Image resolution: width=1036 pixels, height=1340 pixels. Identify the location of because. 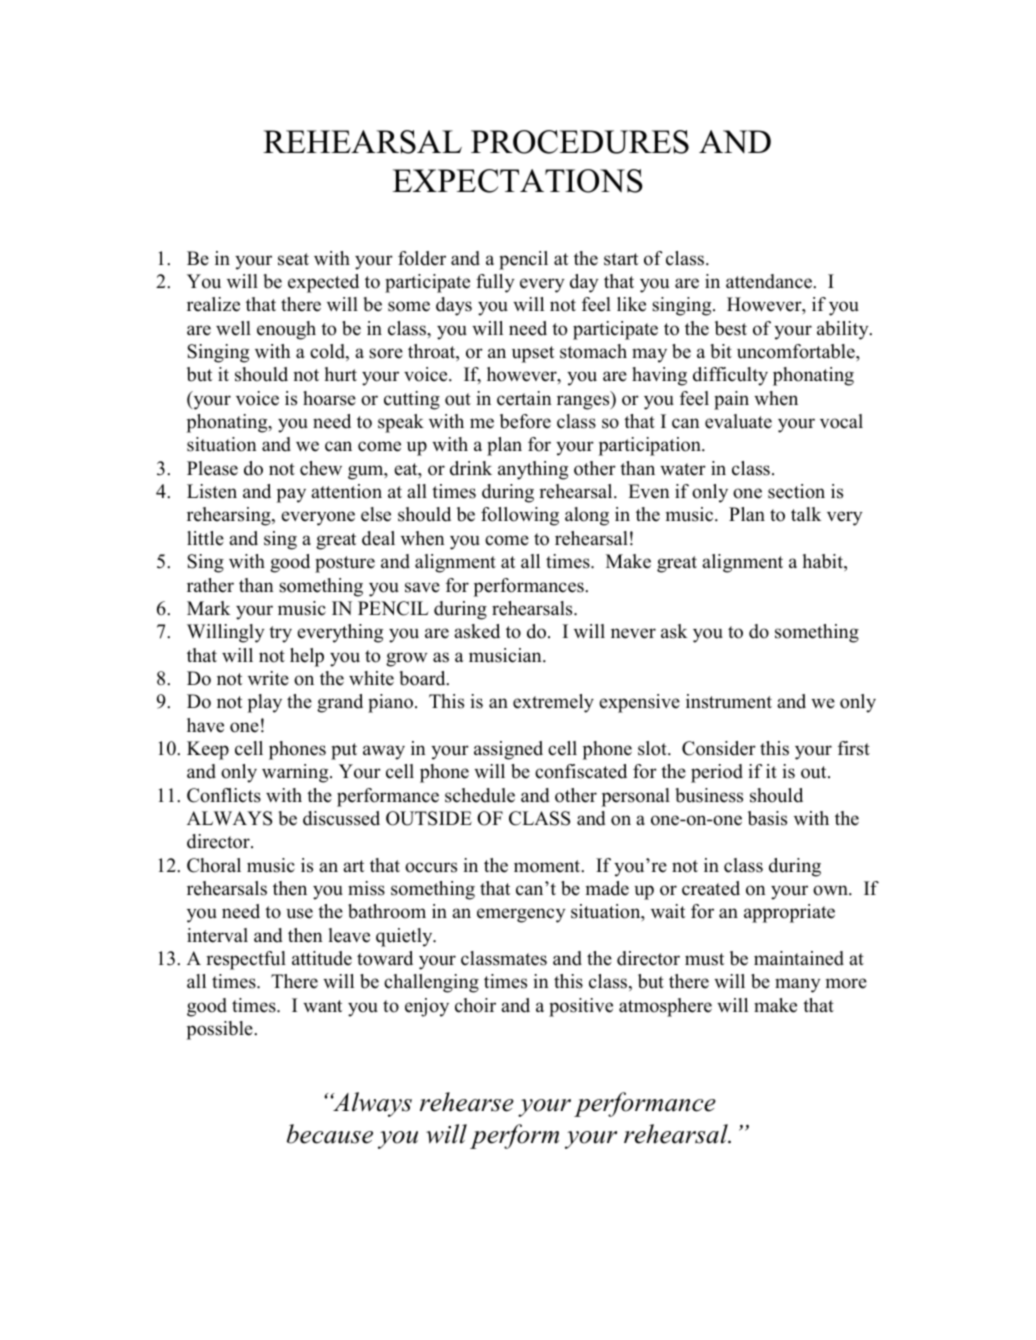
(330, 1134).
